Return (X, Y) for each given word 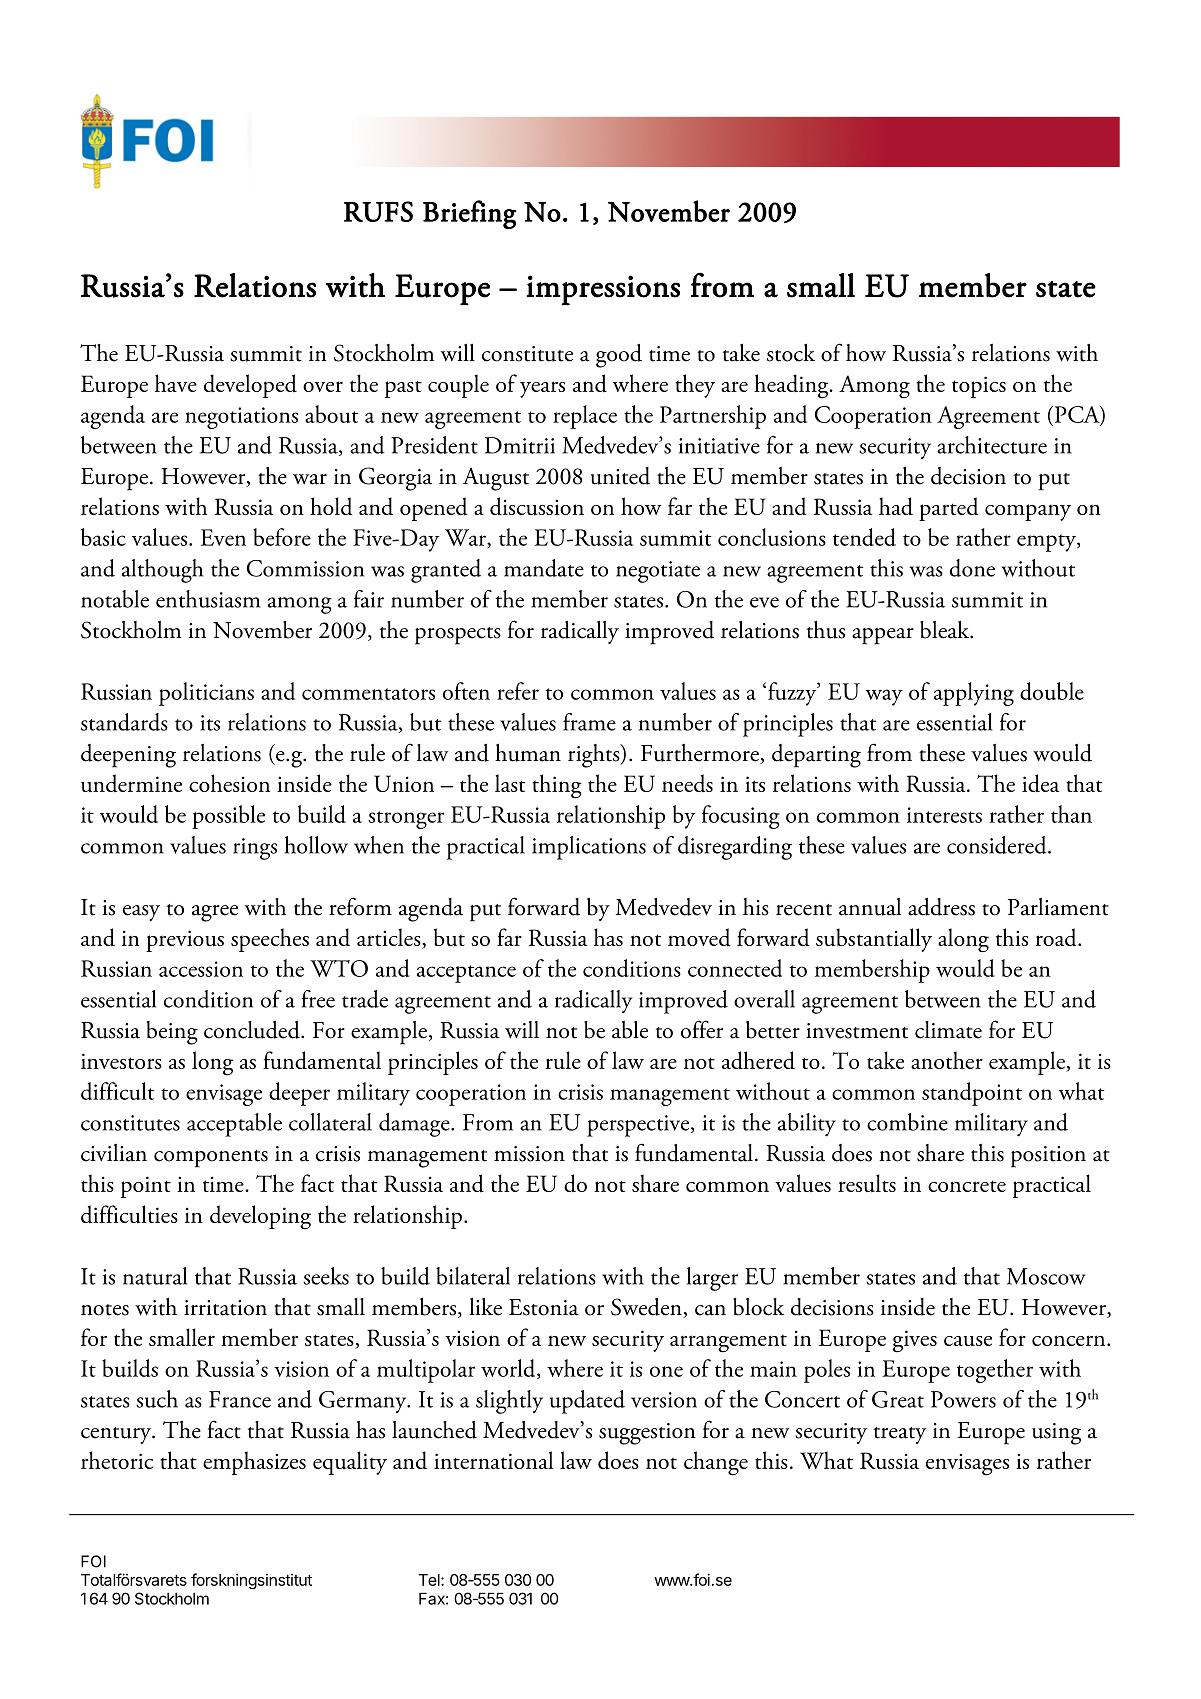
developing (260, 1217)
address (941, 907)
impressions (603, 290)
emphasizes (254, 1463)
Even (223, 537)
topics (979, 387)
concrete (967, 1186)
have (176, 383)
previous (185, 941)
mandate (544, 568)
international (493, 1460)
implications (589, 848)
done (972, 568)
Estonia (544, 1307)
